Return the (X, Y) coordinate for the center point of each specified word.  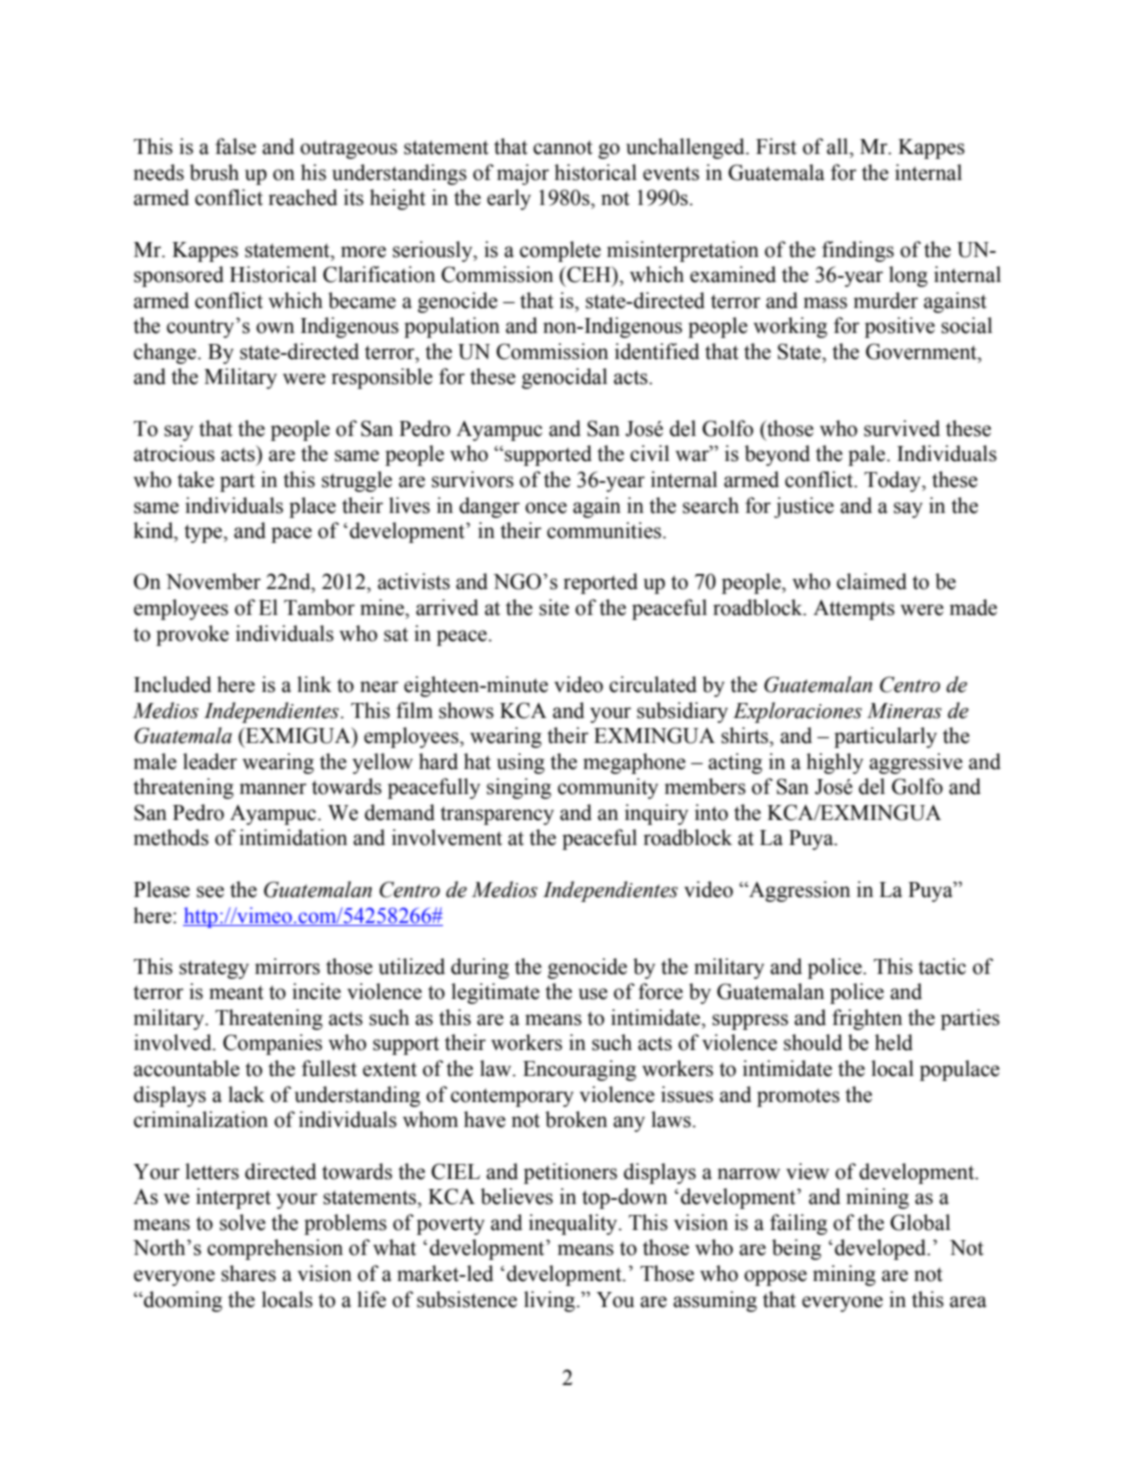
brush (214, 172)
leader (210, 761)
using (521, 763)
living (549, 1301)
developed (882, 1249)
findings (858, 251)
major (523, 174)
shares (248, 1273)
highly (834, 763)
